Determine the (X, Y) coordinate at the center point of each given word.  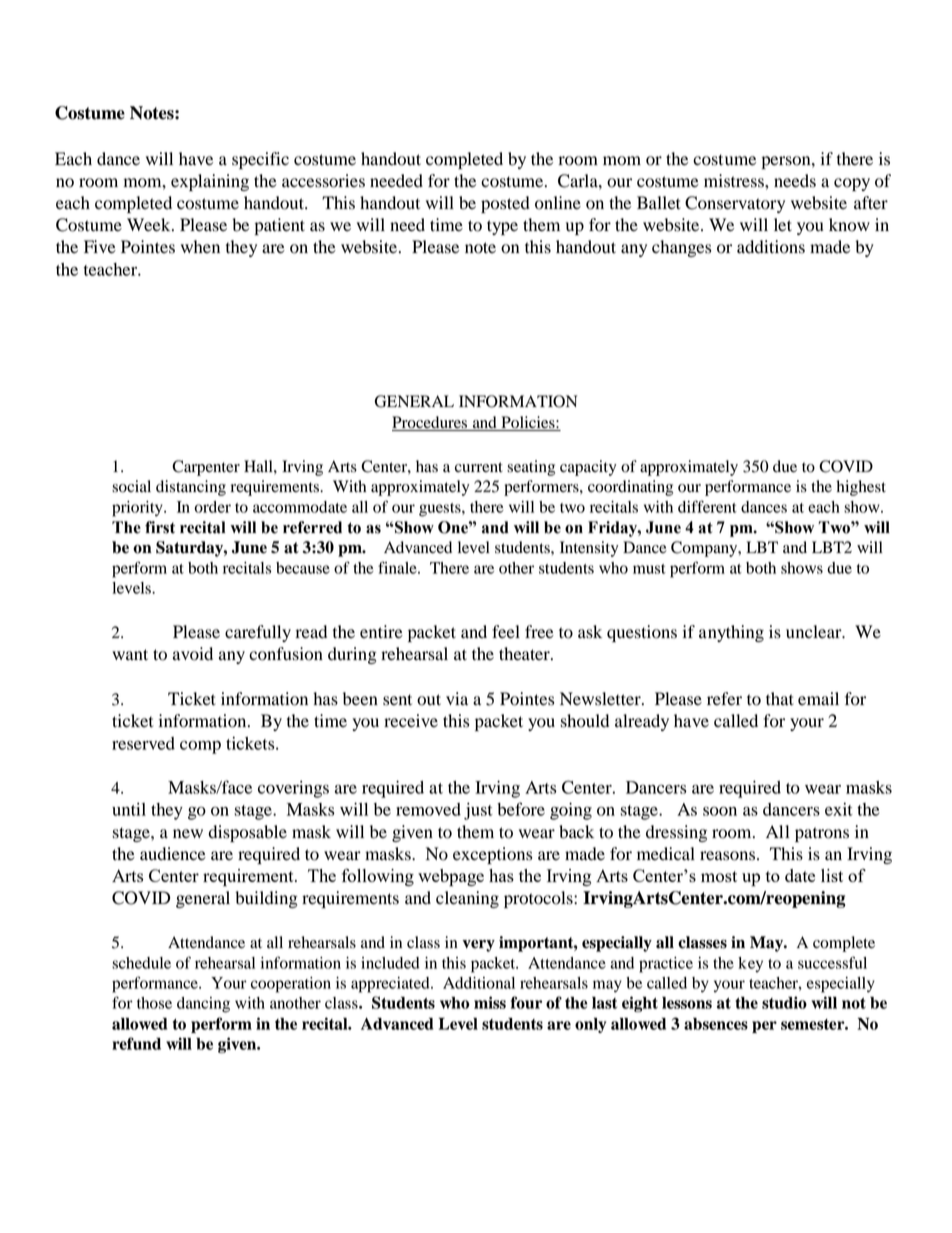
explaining (210, 182)
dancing (203, 1005)
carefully (258, 633)
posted (505, 204)
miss (490, 1002)
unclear (815, 632)
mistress (735, 181)
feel (506, 632)
